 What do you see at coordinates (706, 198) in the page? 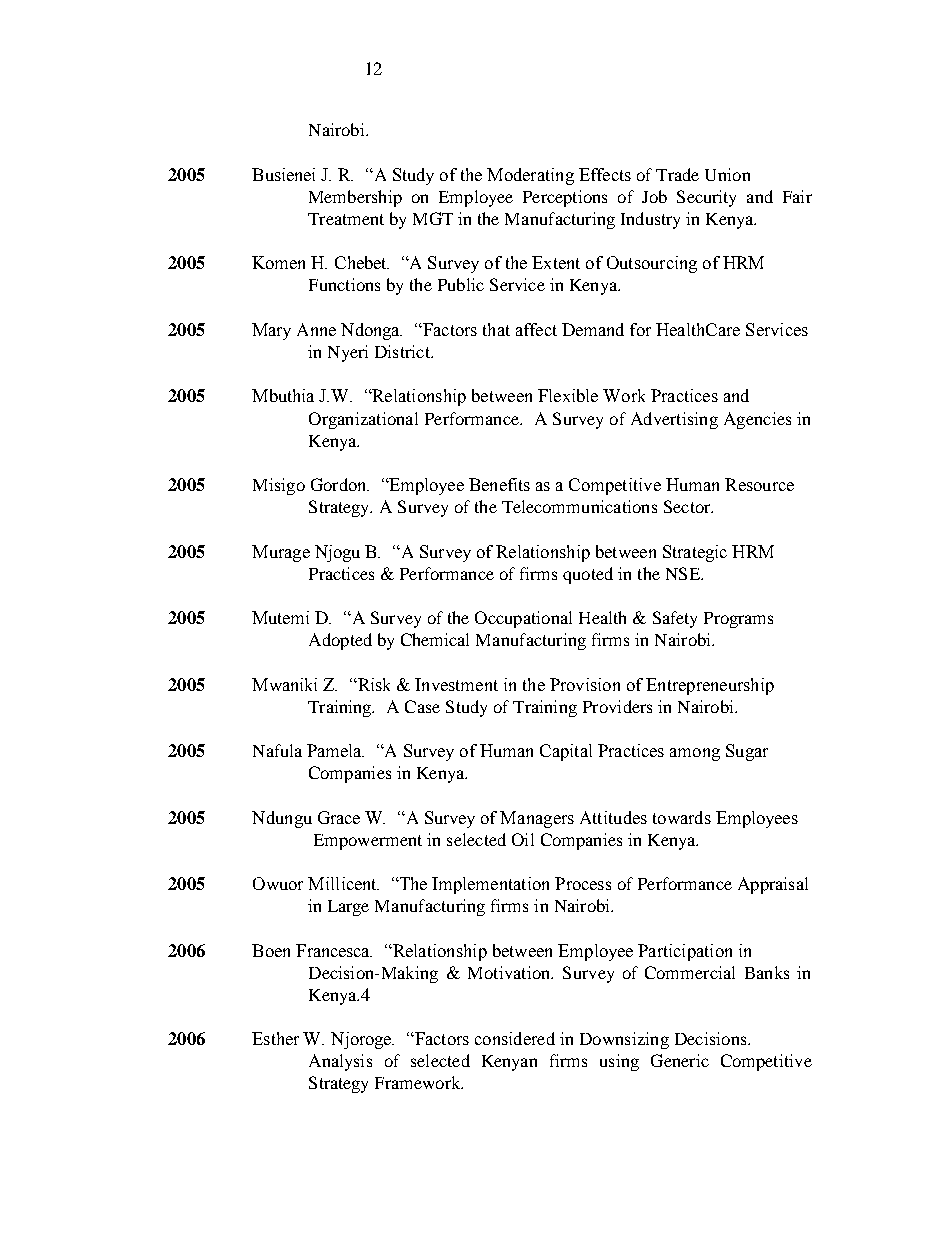
I see `Security` at bounding box center [706, 198].
